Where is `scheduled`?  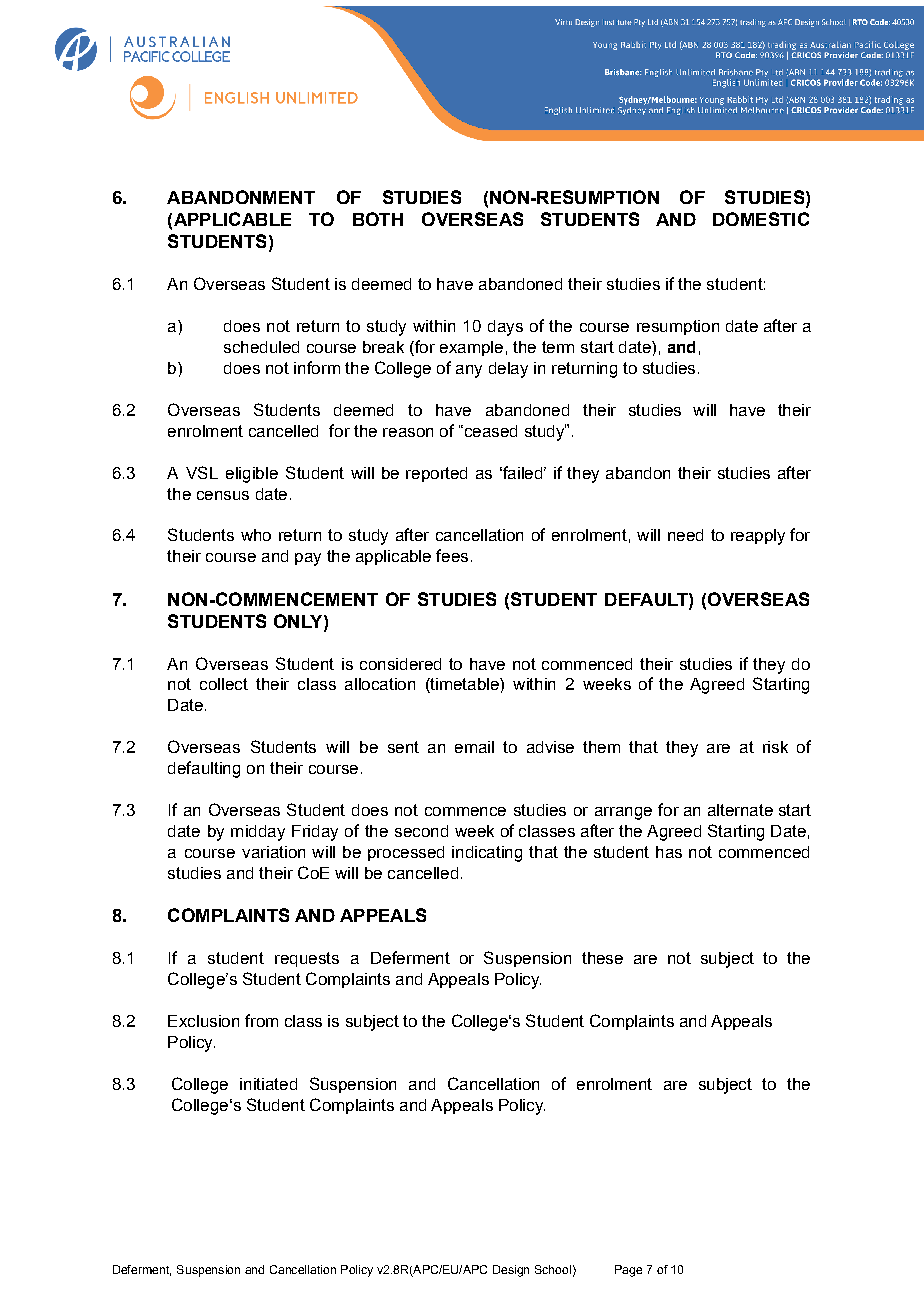 scheduled is located at coordinates (261, 347).
